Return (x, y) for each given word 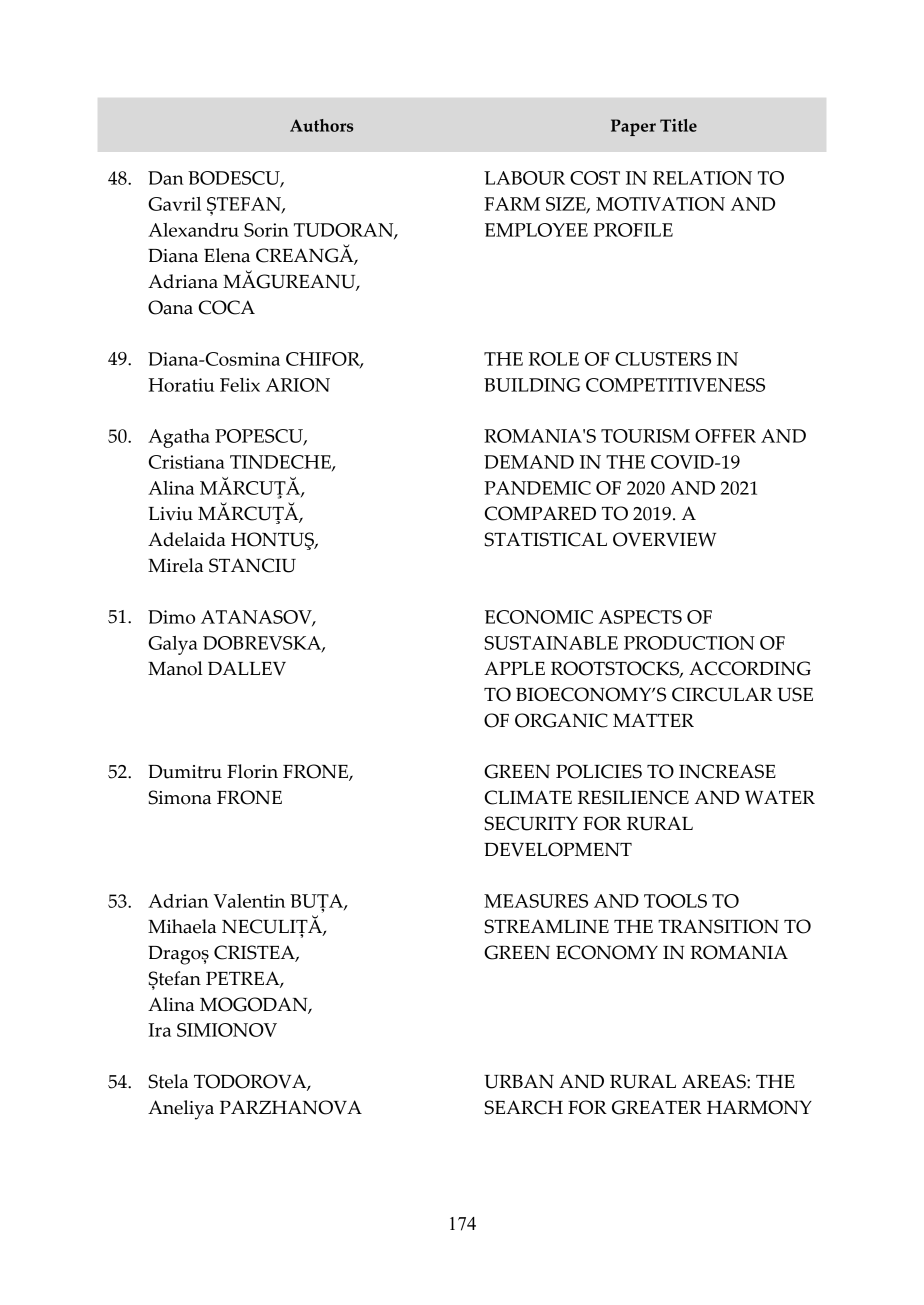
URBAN (519, 1082)
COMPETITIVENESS (675, 385)
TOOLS (675, 901)
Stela (168, 1081)
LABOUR (524, 178)
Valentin (249, 901)
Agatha (179, 438)
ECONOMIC (539, 617)
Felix (240, 385)
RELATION (702, 178)
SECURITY (531, 823)
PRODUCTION (689, 643)
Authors (321, 125)
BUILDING (532, 385)
